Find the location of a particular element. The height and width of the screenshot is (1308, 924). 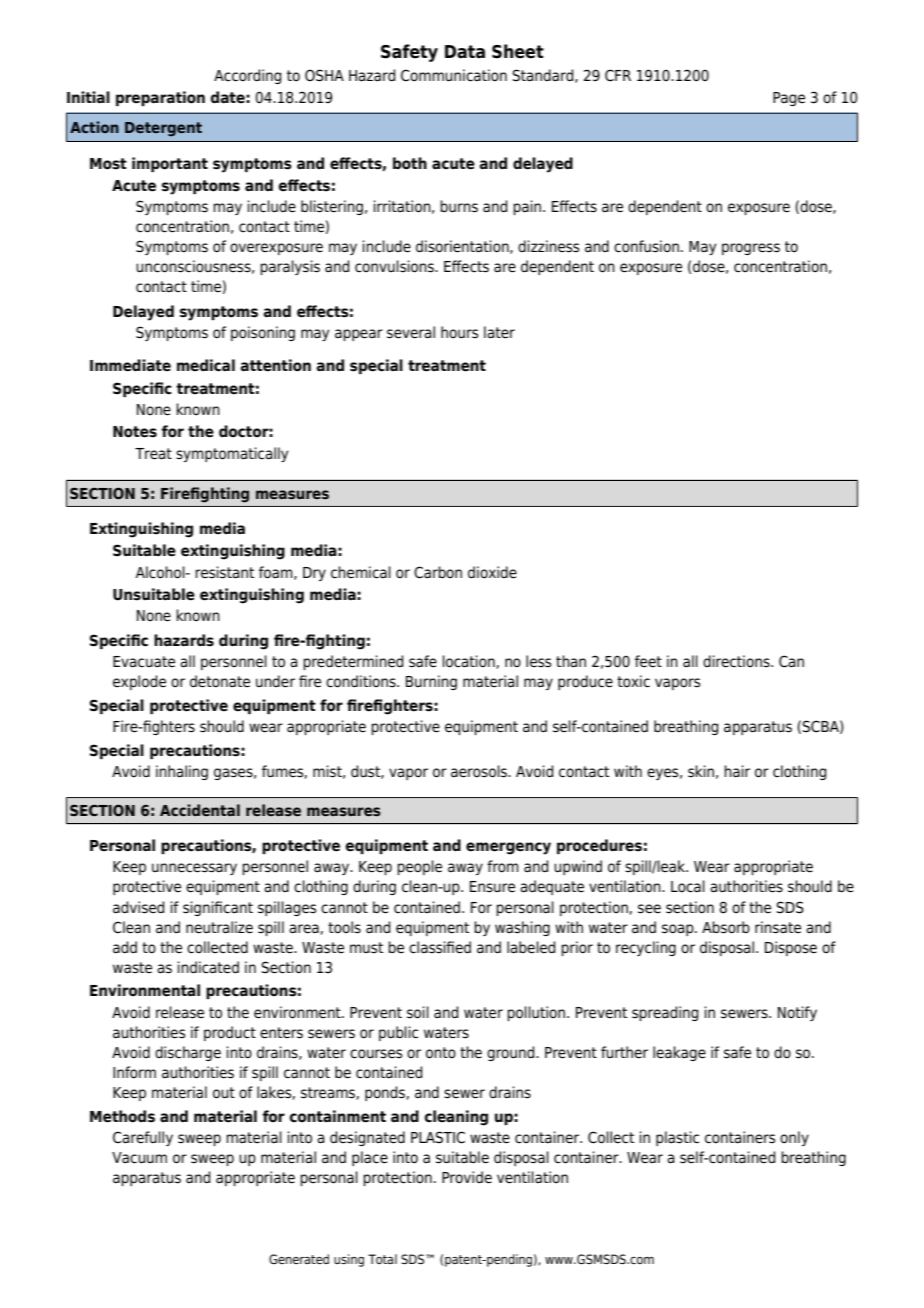

Vacuum is located at coordinates (139, 1158).
